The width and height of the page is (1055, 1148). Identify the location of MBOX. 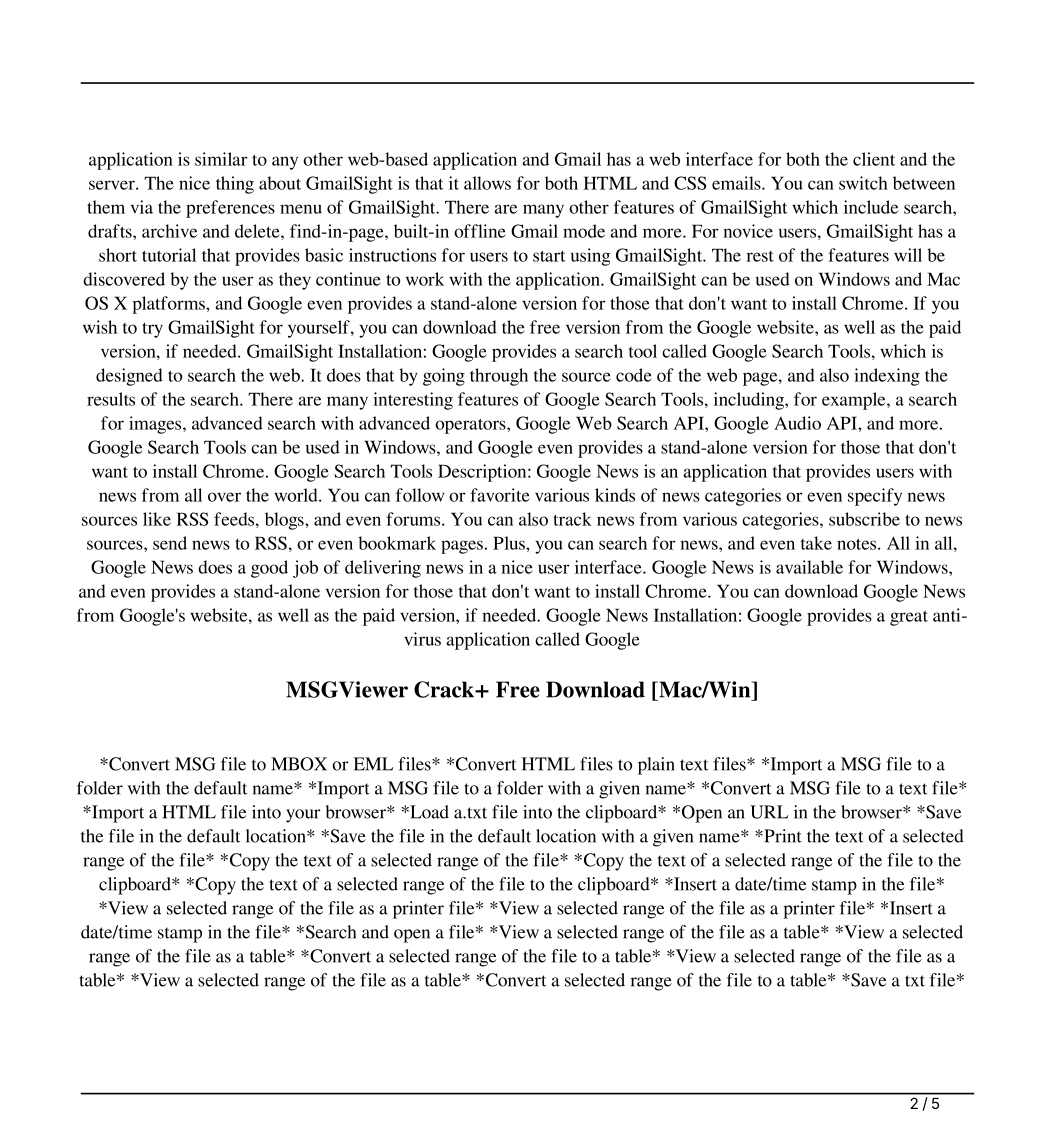
(299, 764).
